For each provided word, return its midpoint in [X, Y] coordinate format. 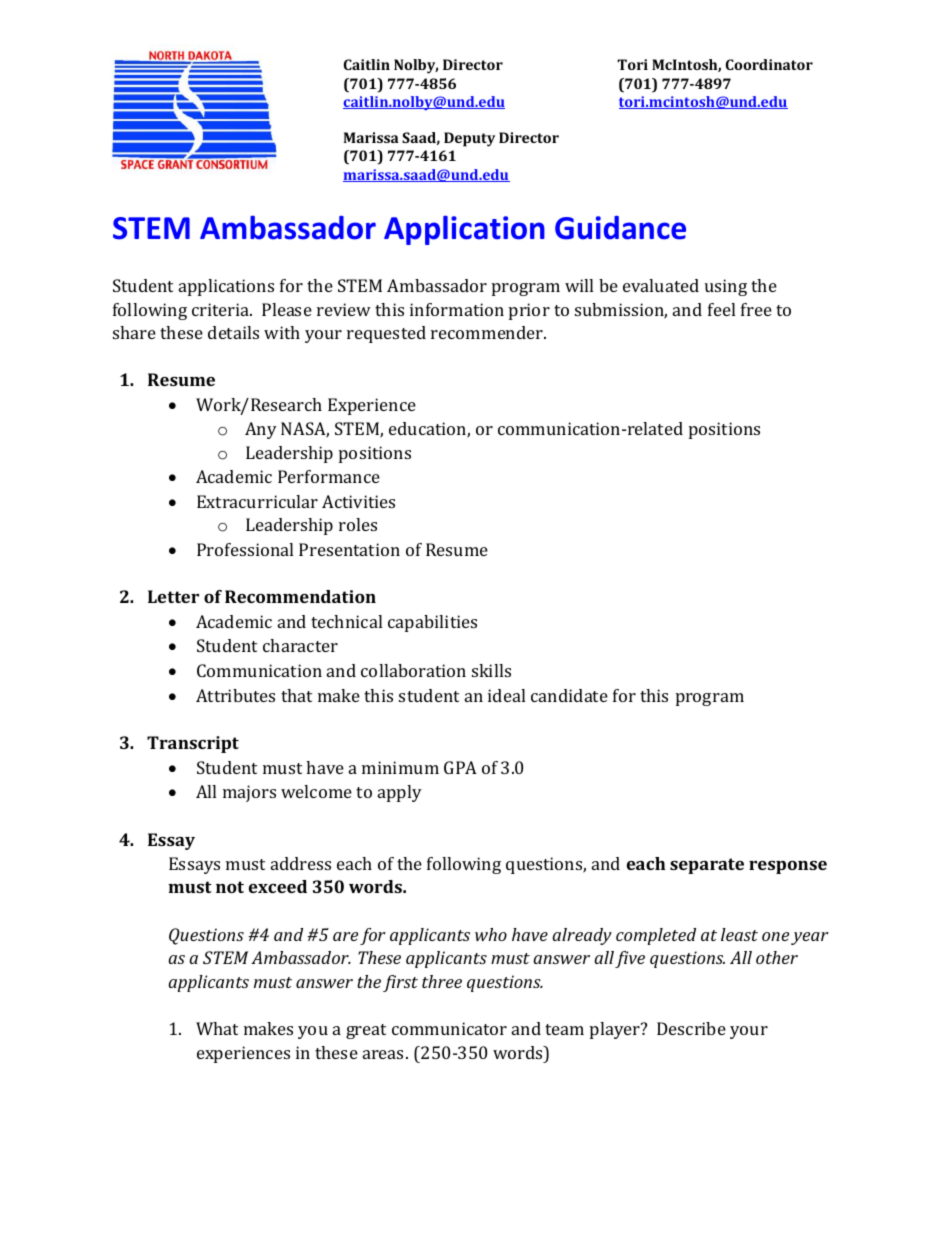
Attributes [235, 695]
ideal [506, 695]
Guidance [620, 228]
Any [261, 430]
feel [721, 309]
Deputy [469, 139]
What [217, 1028]
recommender [488, 332]
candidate [569, 695]
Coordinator [769, 64]
